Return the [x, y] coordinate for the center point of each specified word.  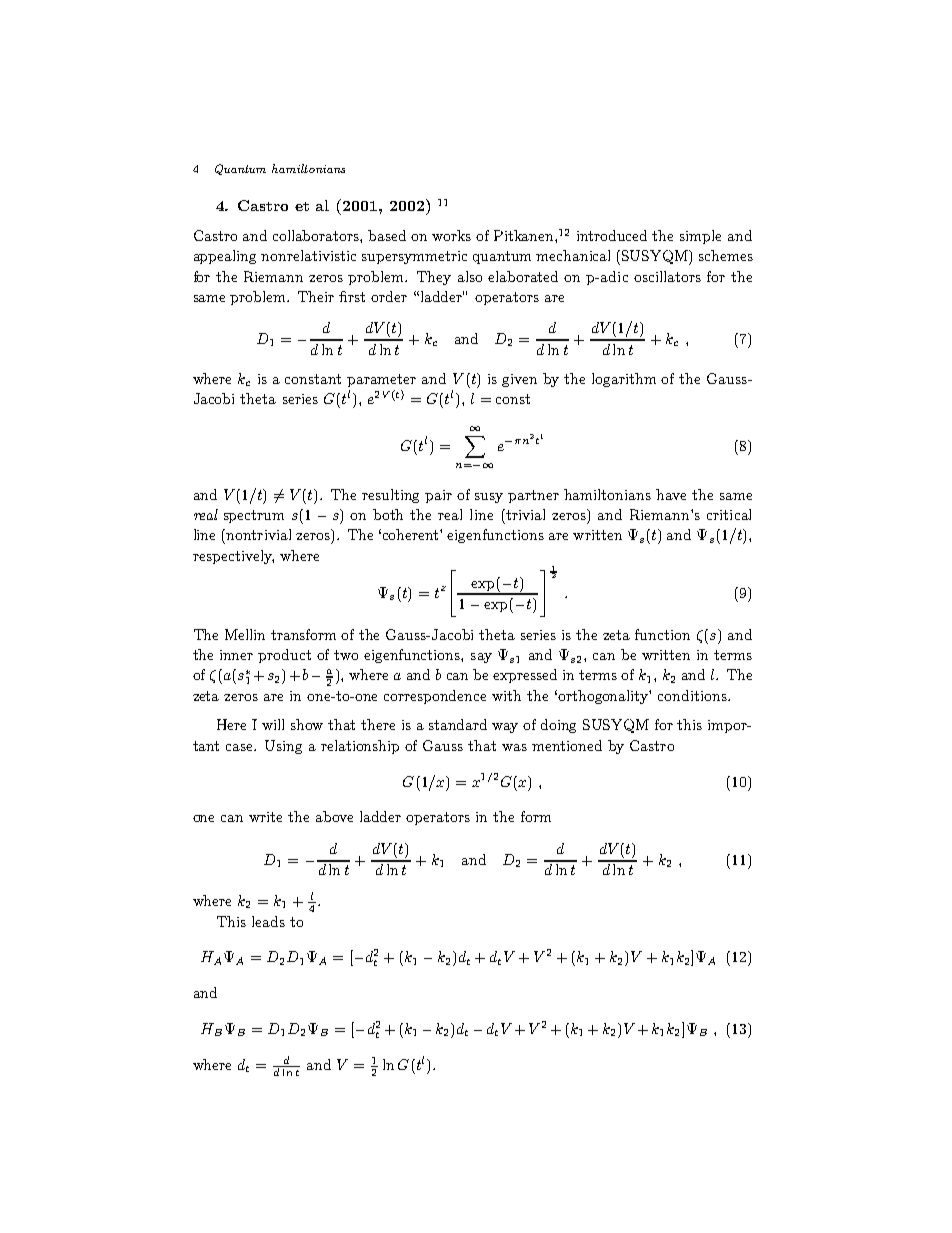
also [470, 276]
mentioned [567, 745]
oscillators [667, 276]
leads [268, 921]
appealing [225, 257]
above [334, 816]
